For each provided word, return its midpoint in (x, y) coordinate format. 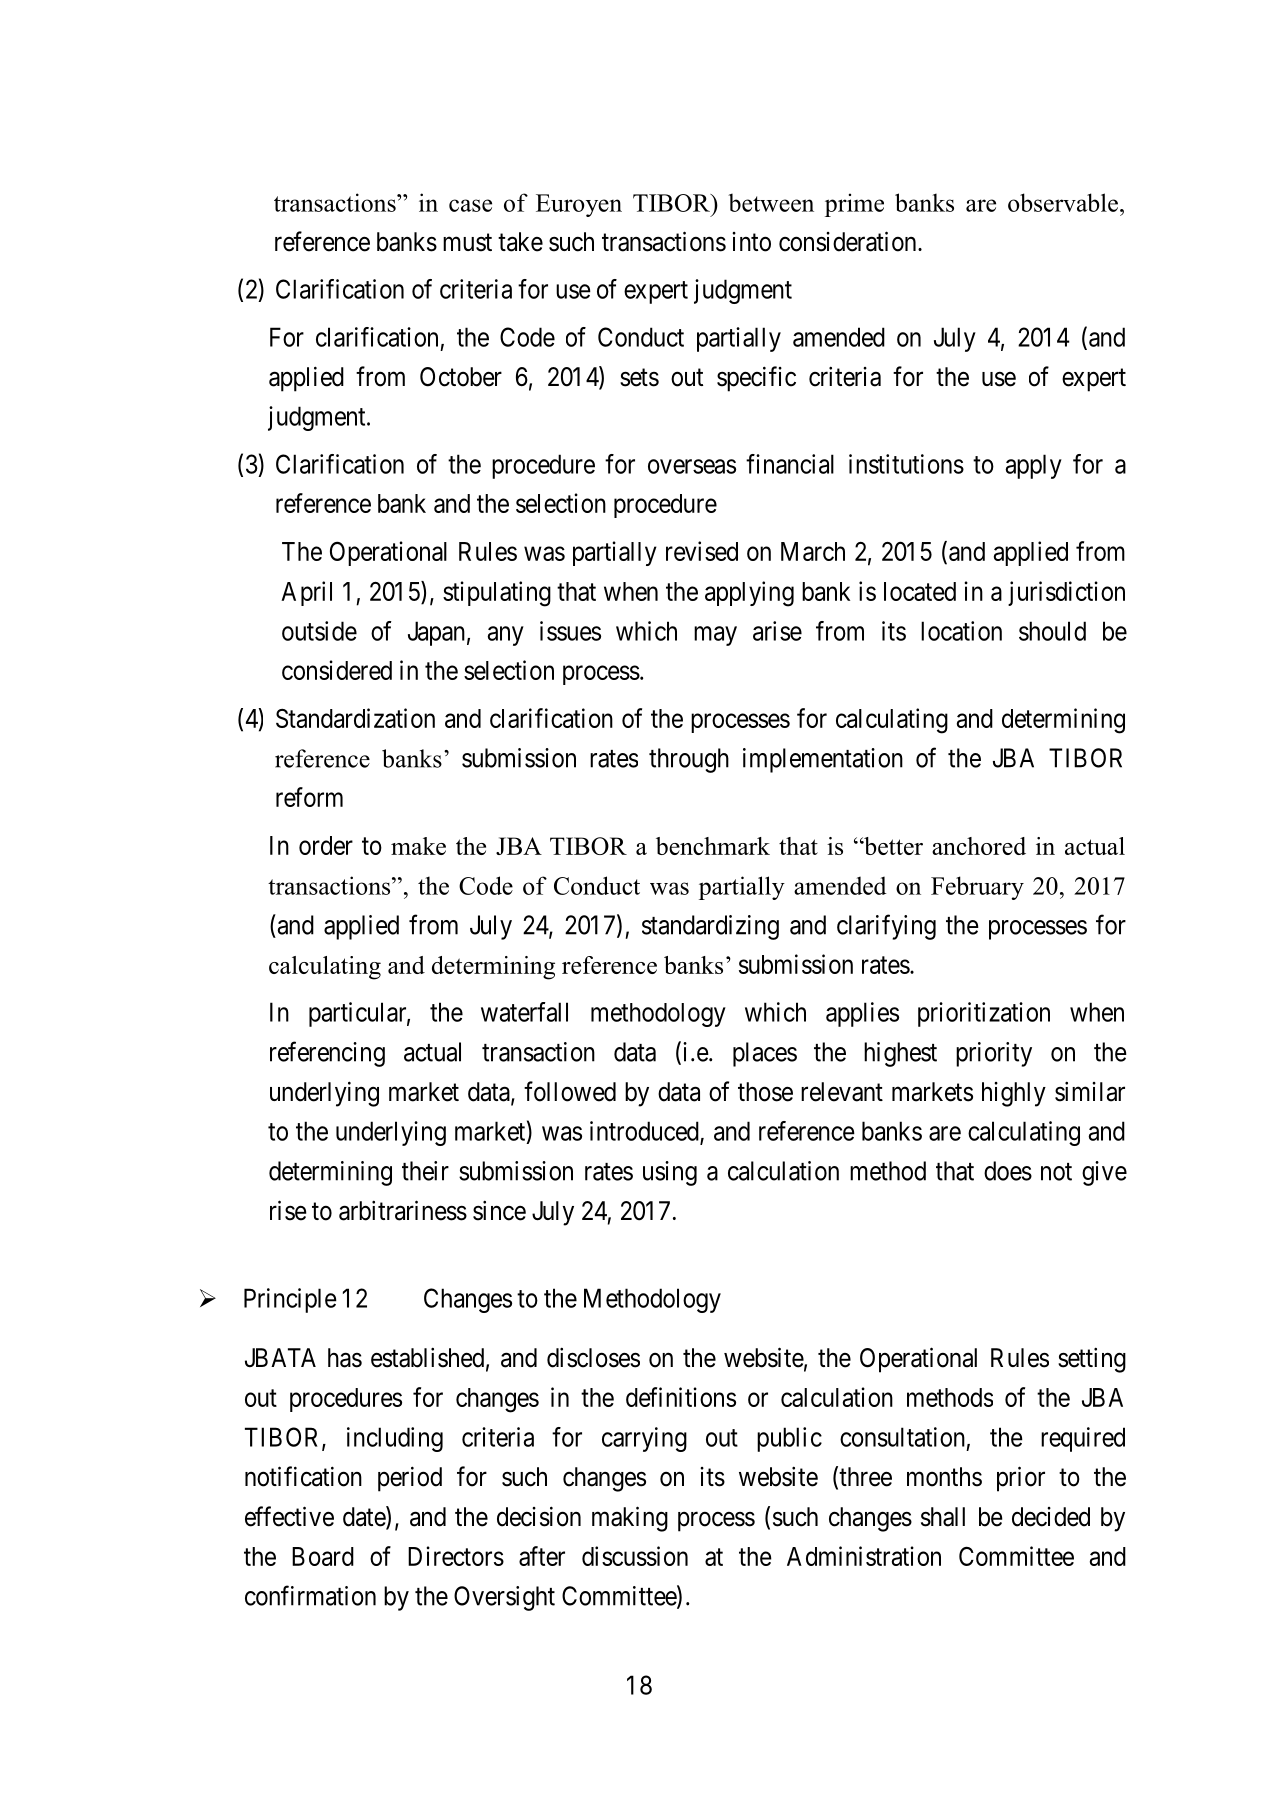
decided (1051, 1517)
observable (1063, 202)
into (751, 242)
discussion (635, 1556)
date (365, 1517)
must (467, 243)
